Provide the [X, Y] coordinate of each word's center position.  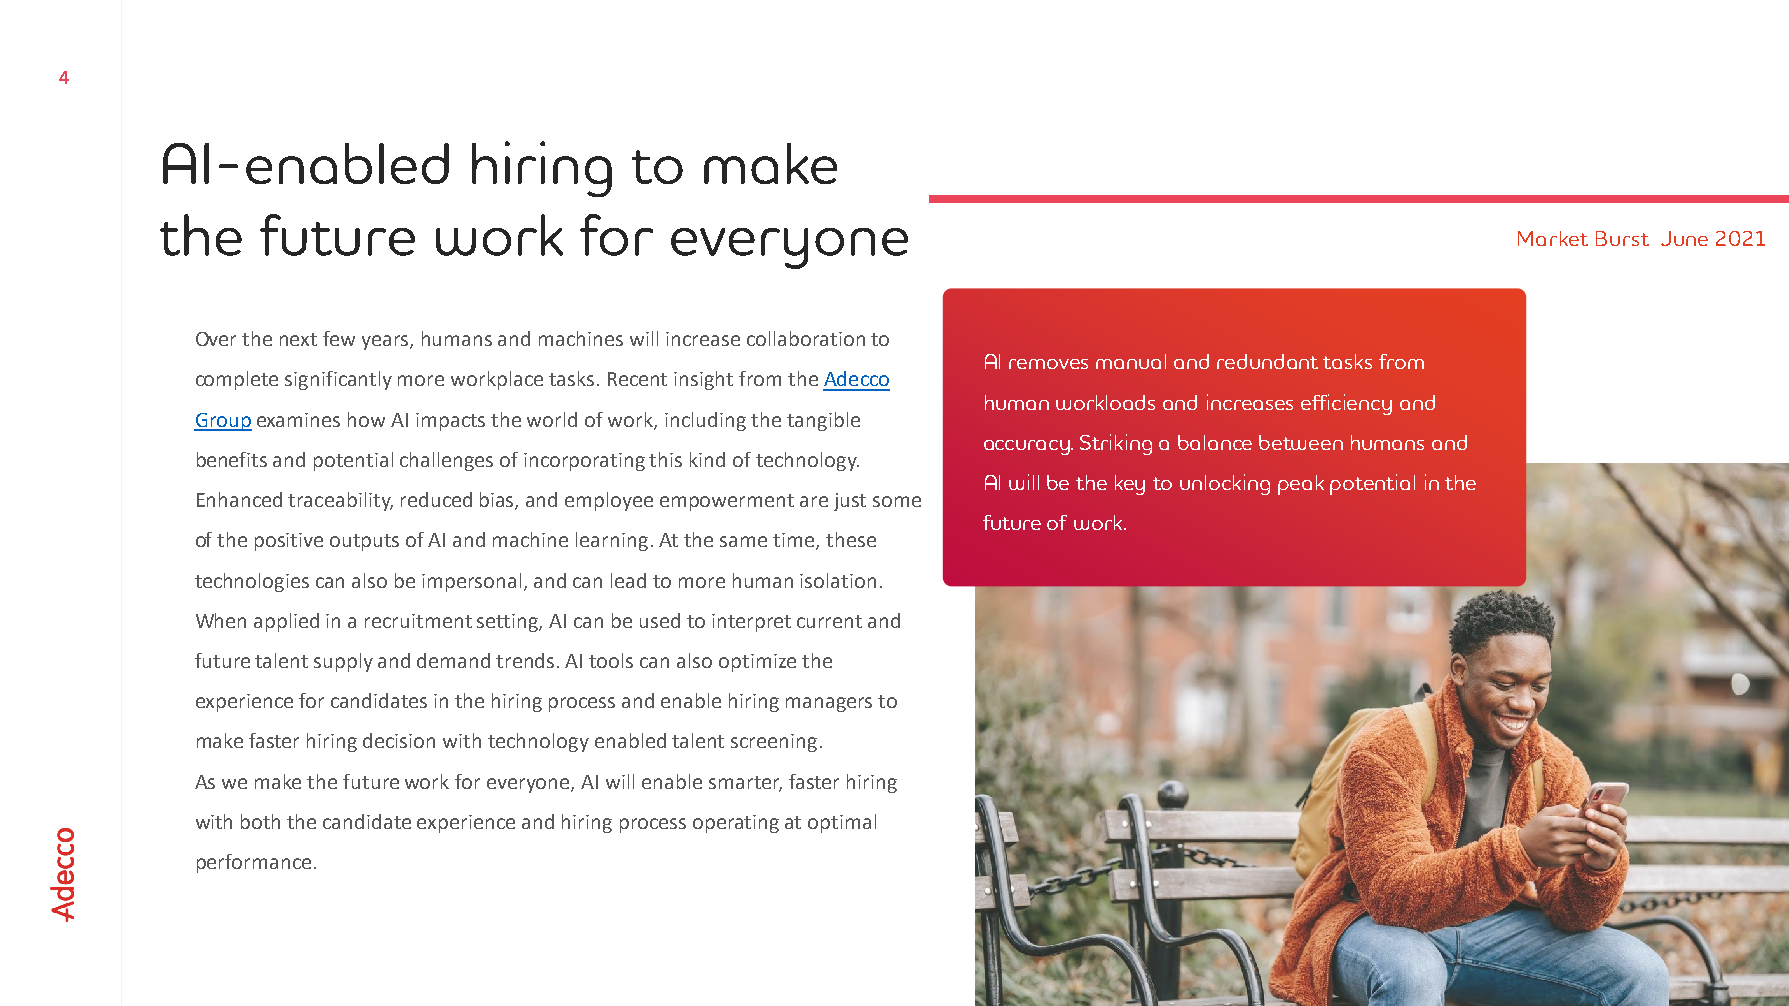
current [829, 621]
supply [343, 662]
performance [254, 863]
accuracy [1028, 447]
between [1301, 442]
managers [829, 704]
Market [1553, 238]
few [339, 338]
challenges [446, 461]
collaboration [806, 338]
